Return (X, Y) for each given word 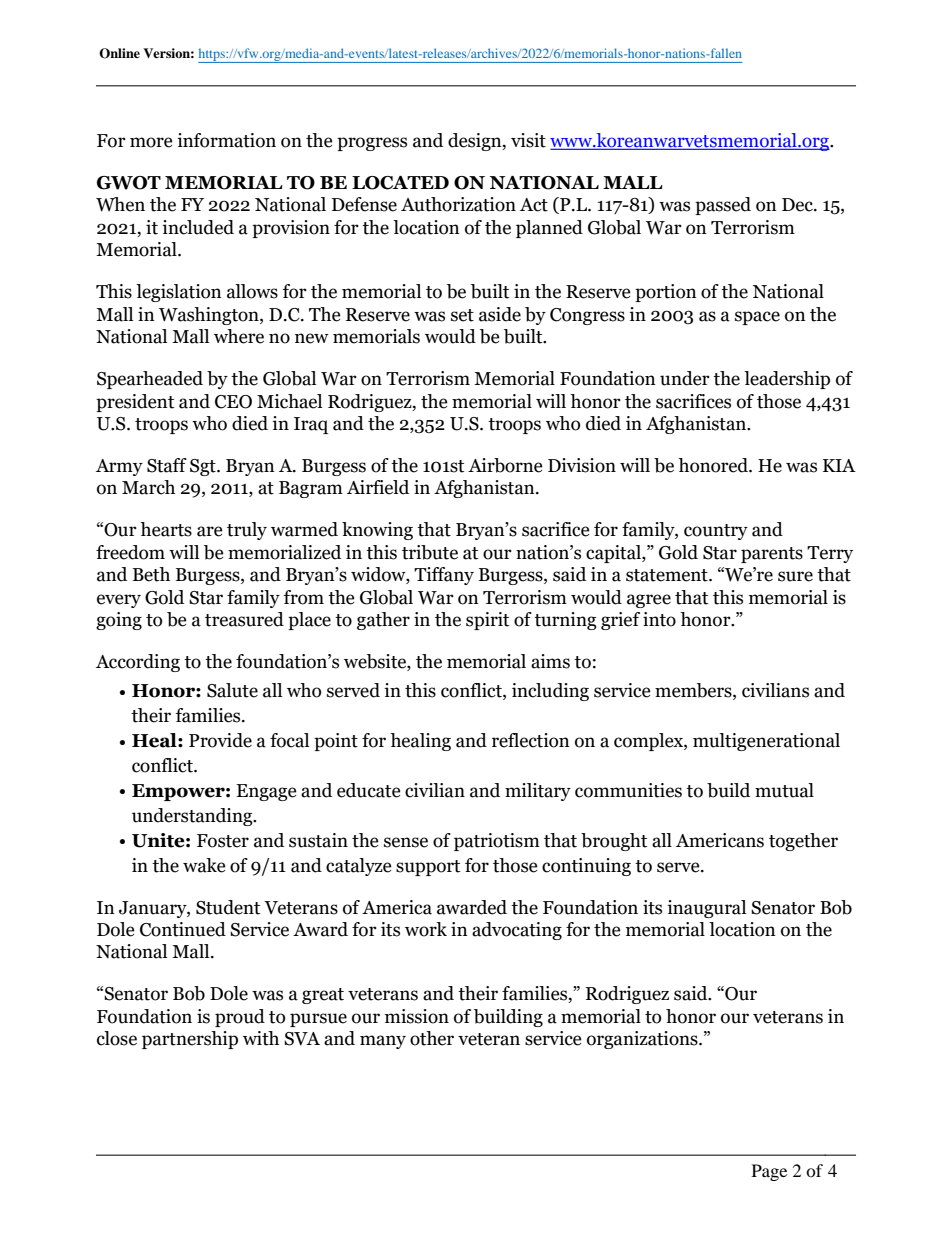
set (462, 315)
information (226, 140)
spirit (487, 621)
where (239, 336)
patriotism (497, 842)
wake (204, 865)
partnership (190, 1040)
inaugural (706, 909)
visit (528, 140)
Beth (151, 574)
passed (723, 206)
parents (772, 555)
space (757, 318)
